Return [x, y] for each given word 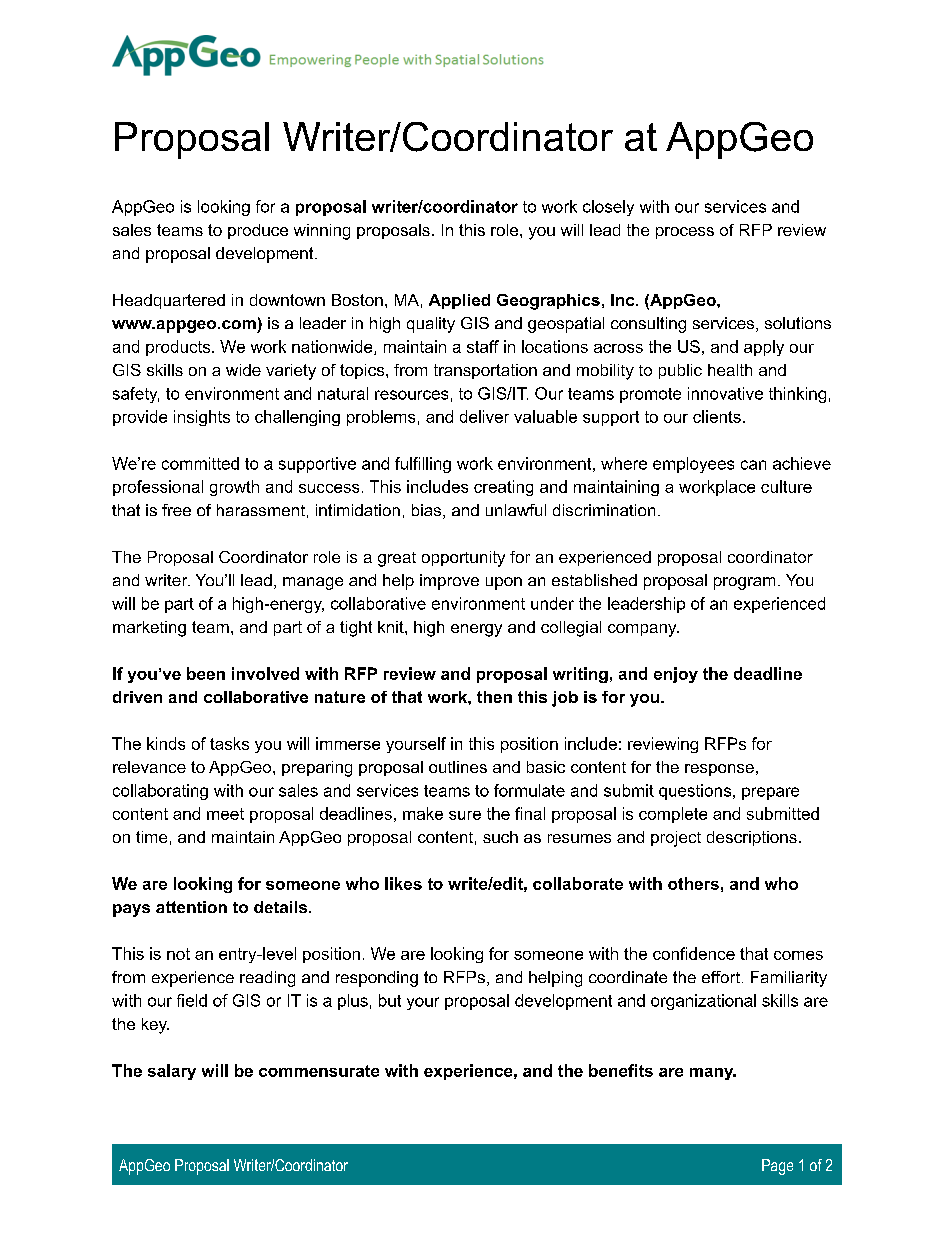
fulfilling [423, 465]
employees [693, 465]
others [693, 883]
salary [172, 1072]
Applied [459, 301]
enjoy [676, 675]
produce [258, 231]
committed [200, 463]
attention [191, 907]
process [685, 233]
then [494, 697]
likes [403, 883]
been [206, 673]
